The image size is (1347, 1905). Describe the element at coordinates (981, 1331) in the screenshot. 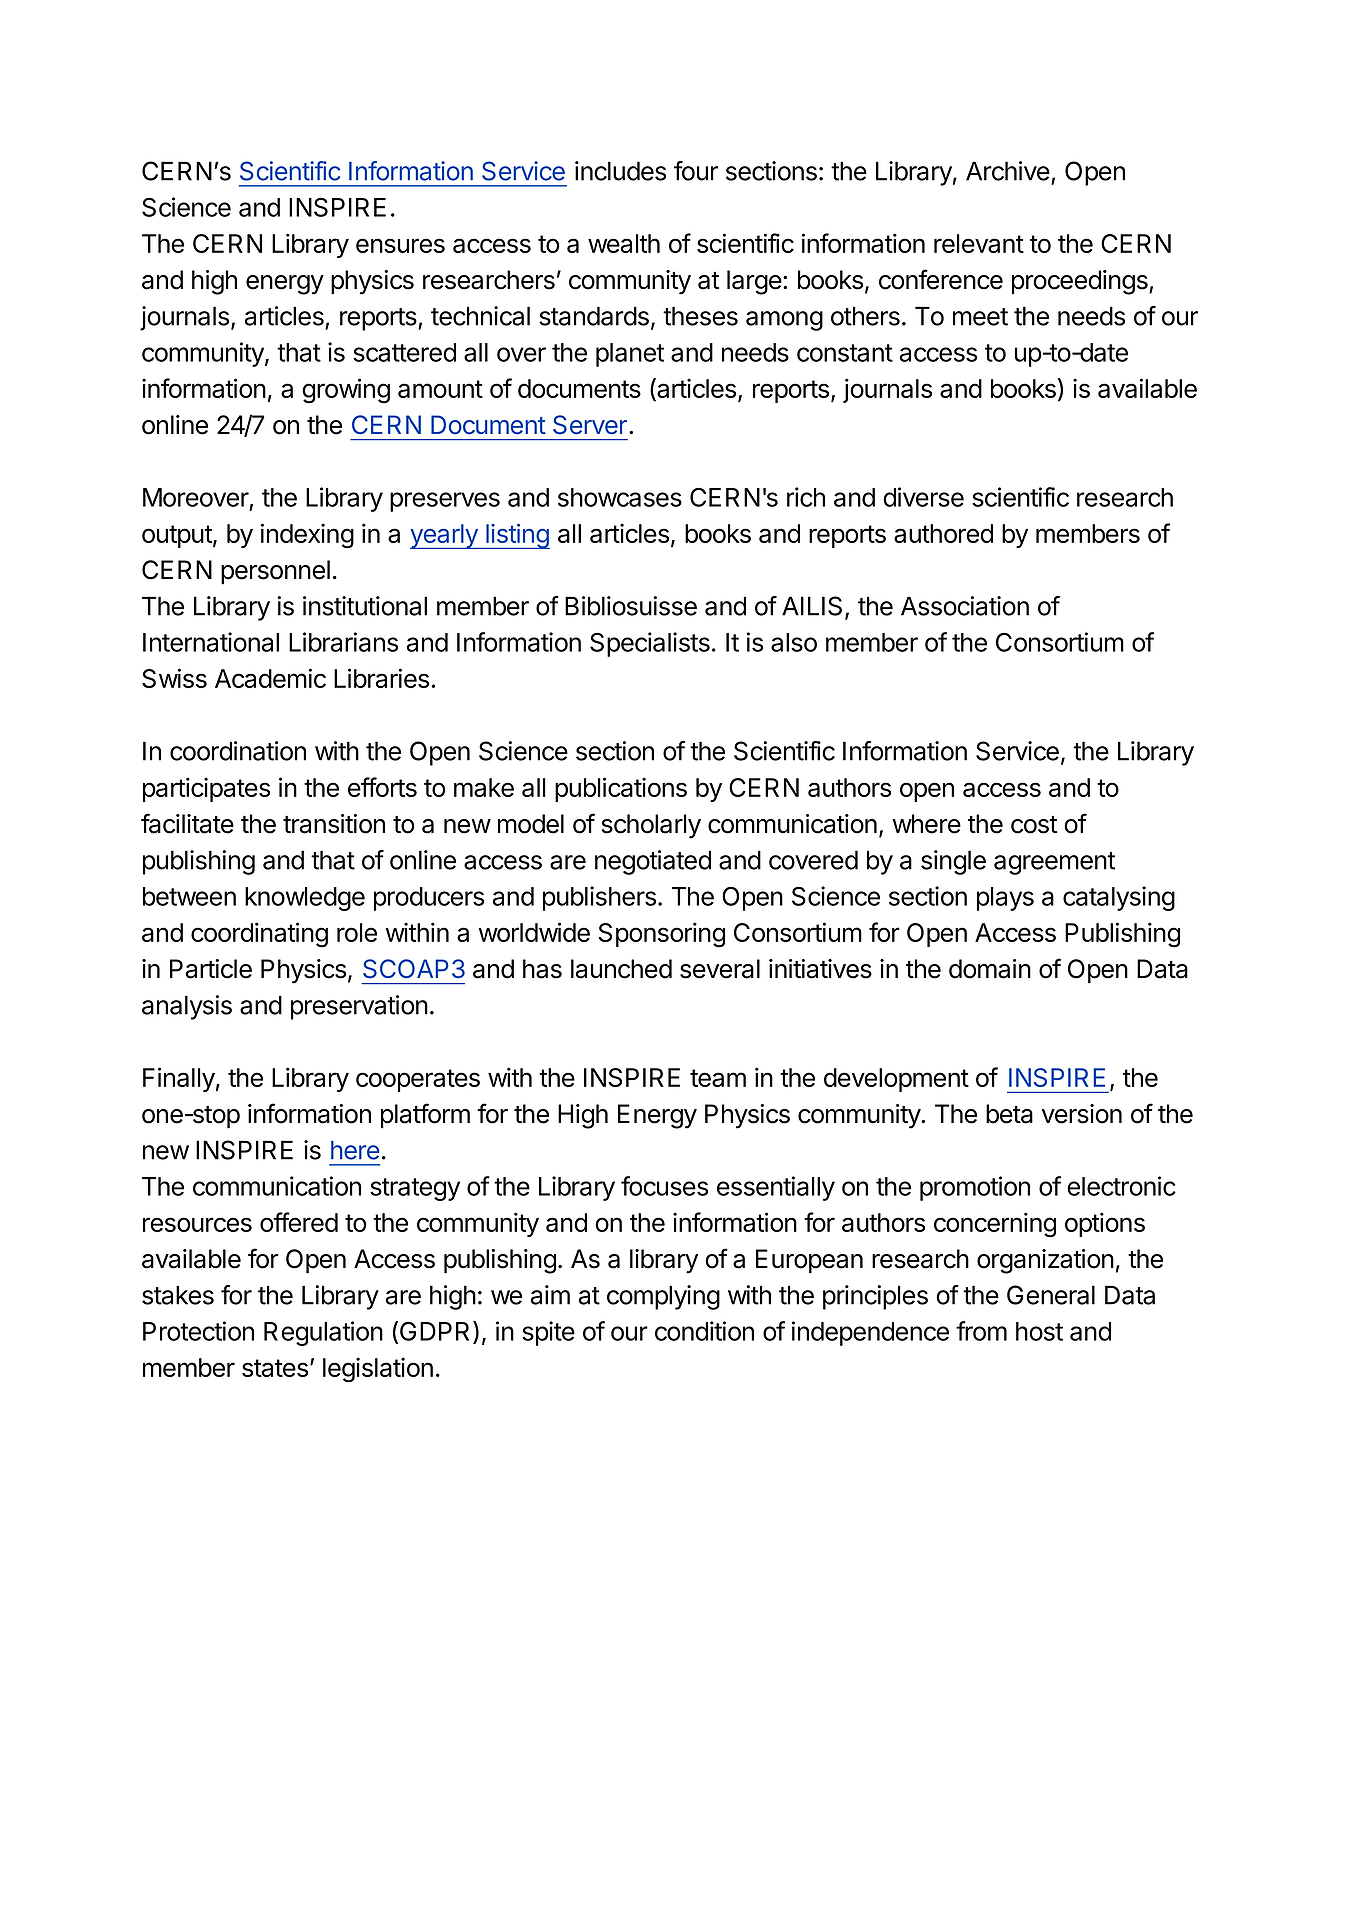

I see `from` at that location.
